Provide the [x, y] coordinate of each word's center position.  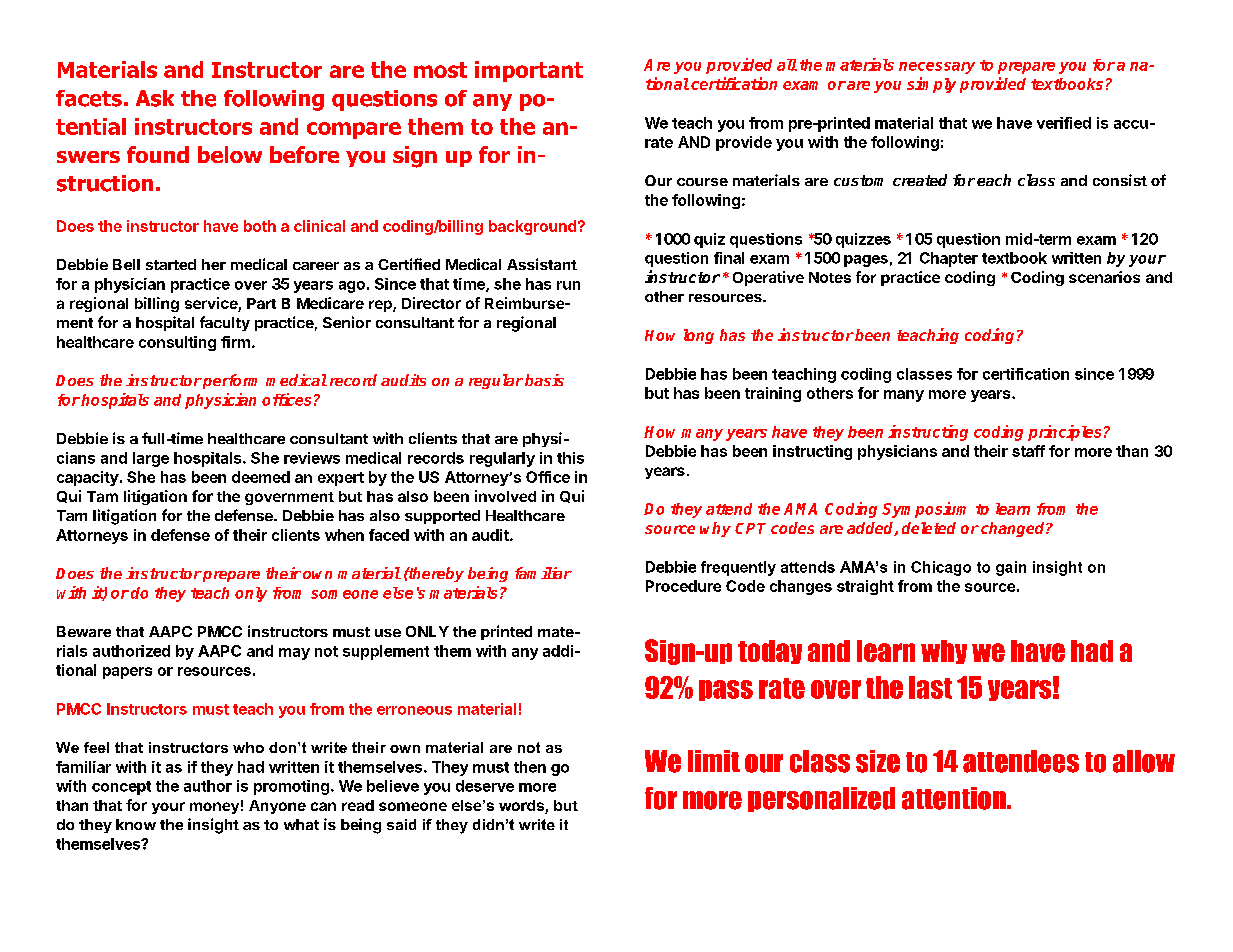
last [930, 687]
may [294, 654]
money [214, 808]
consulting [177, 343]
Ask [155, 98]
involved [505, 496]
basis [544, 380]
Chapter [949, 259]
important [529, 71]
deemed [261, 477]
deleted [929, 528]
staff [1028, 451]
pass [726, 690]
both [260, 226]
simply [931, 85]
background [532, 227]
